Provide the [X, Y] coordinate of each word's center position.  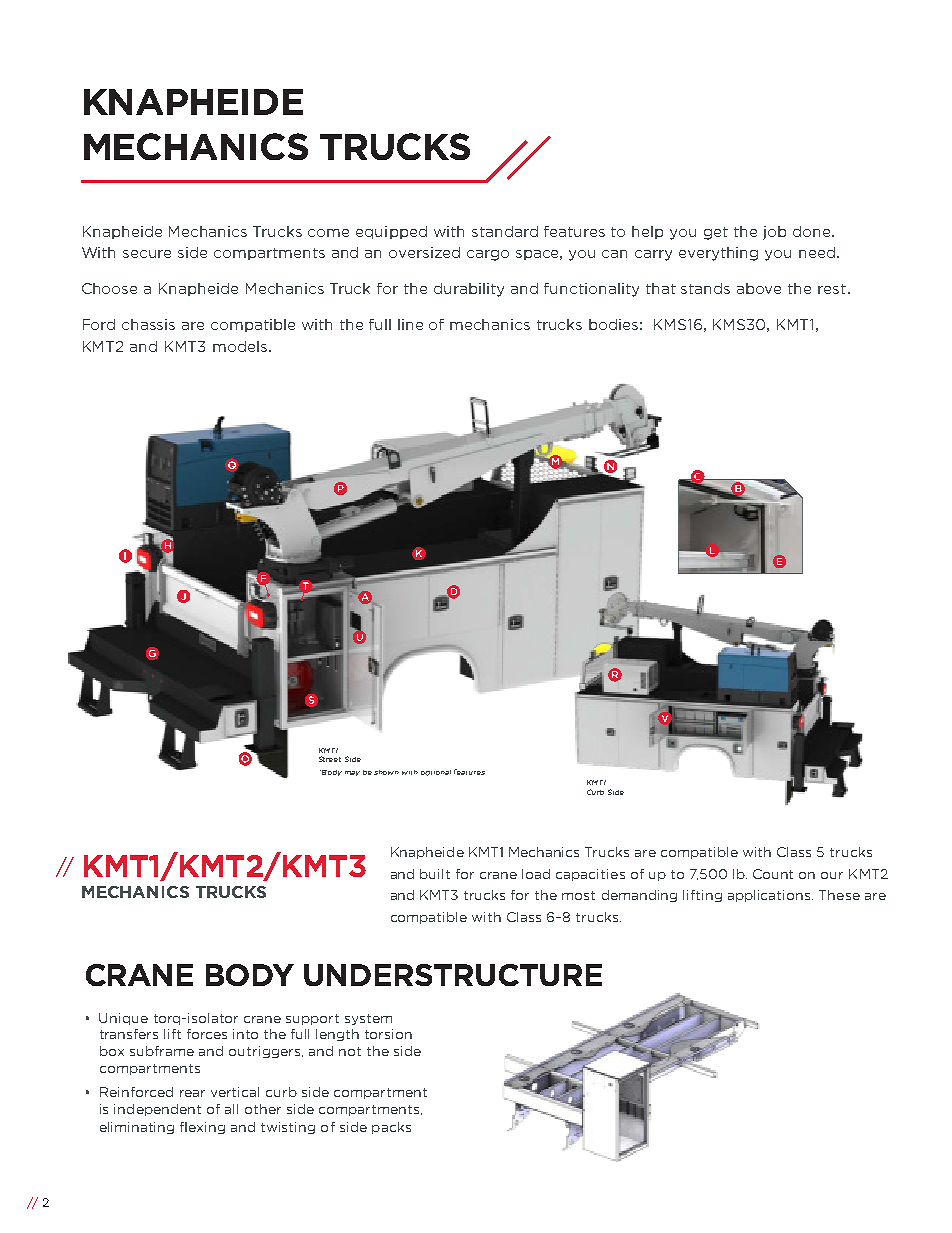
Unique [123, 1019]
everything [718, 254]
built [435, 874]
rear [192, 1093]
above [759, 288]
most [578, 895]
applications [770, 896]
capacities [590, 875]
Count [773, 874]
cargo [488, 255]
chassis [148, 324]
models [241, 346]
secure [147, 254]
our [832, 875]
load [536, 874]
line [410, 324]
